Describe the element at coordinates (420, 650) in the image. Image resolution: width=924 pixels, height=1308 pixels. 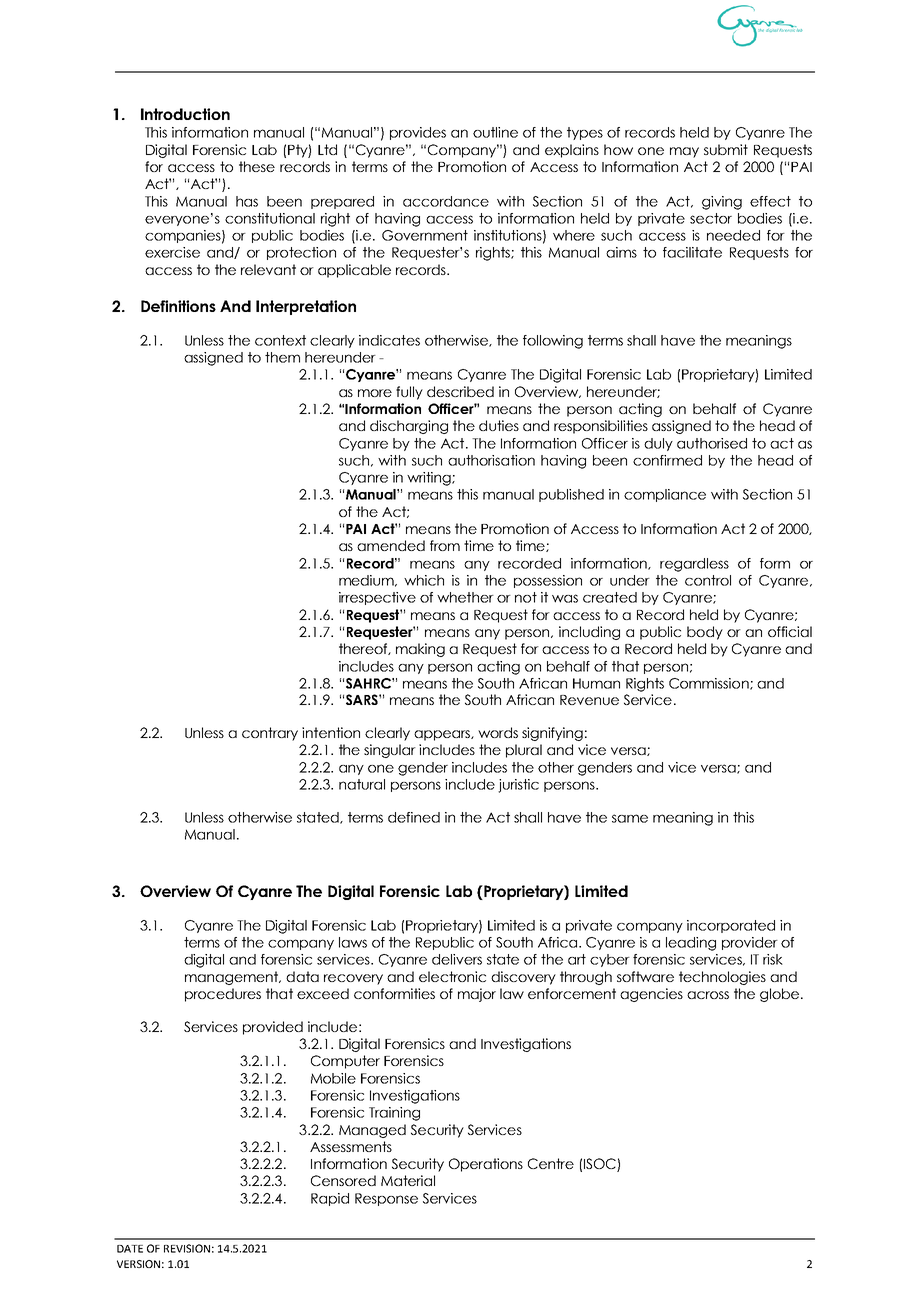
I see `making` at that location.
